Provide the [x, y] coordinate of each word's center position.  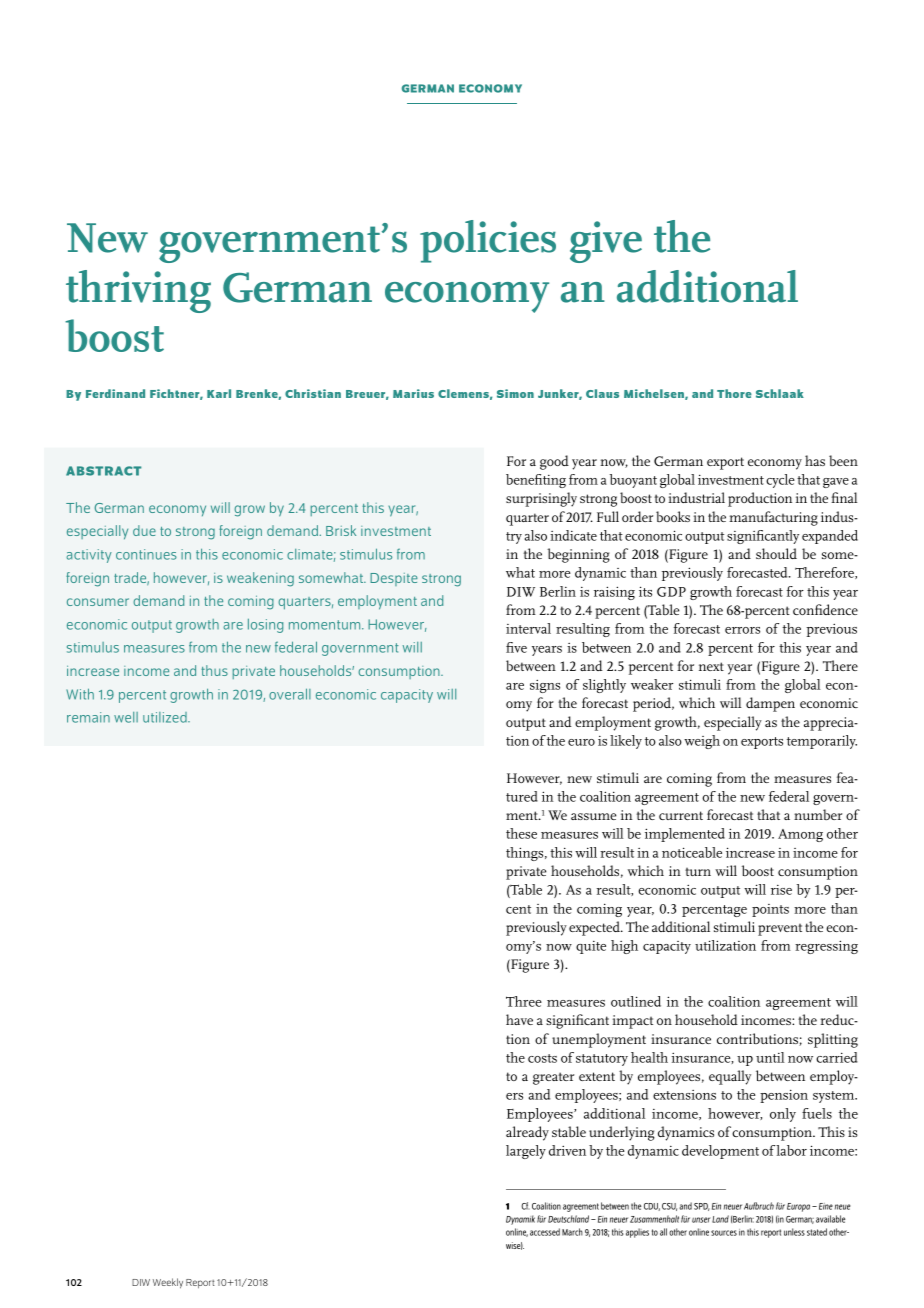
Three [524, 1001]
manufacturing [773, 518]
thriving [138, 291]
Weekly [168, 1283]
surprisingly [541, 499]
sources [724, 1233]
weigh [702, 742]
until [770, 1057]
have [519, 1019]
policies [488, 241]
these [521, 833]
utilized [166, 717]
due [144, 530]
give [606, 242]
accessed [545, 1232]
